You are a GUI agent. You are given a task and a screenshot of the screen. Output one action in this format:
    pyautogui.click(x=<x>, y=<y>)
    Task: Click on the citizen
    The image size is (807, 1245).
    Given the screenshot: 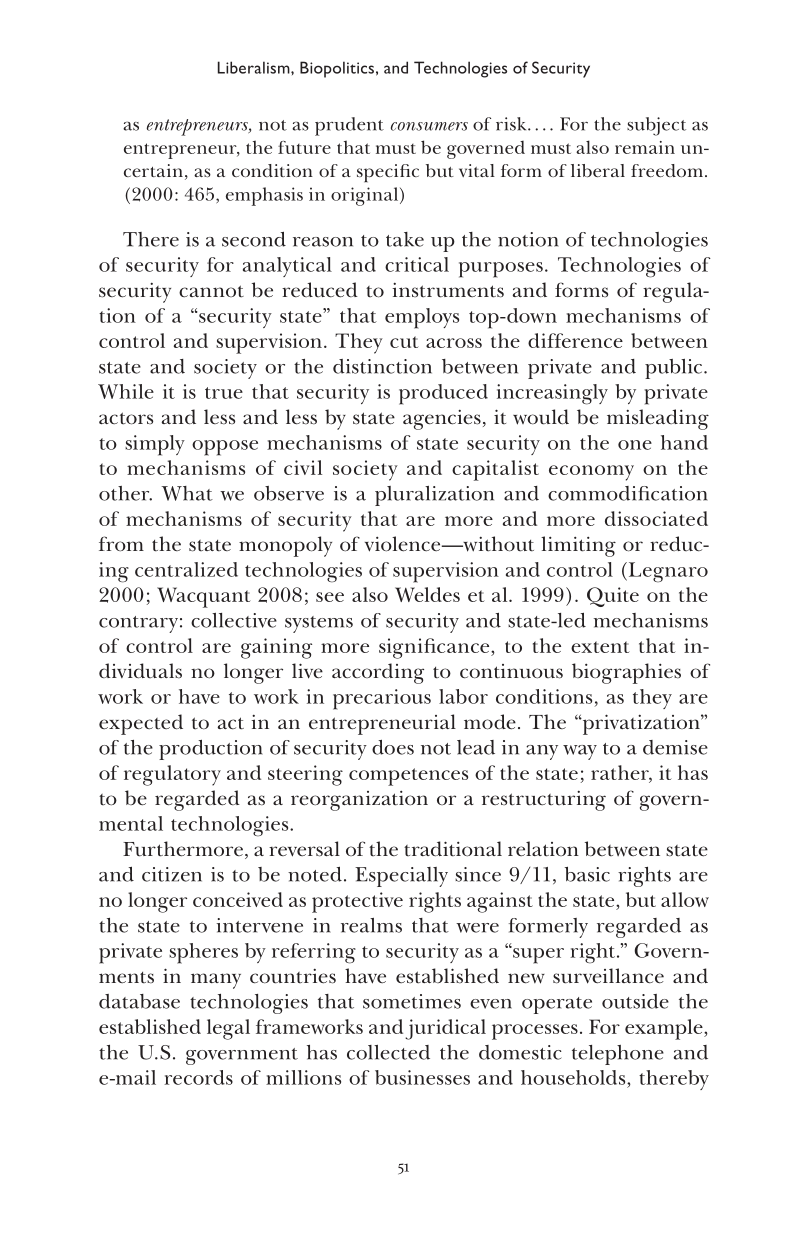 What is the action you would take?
    pyautogui.click(x=172, y=874)
